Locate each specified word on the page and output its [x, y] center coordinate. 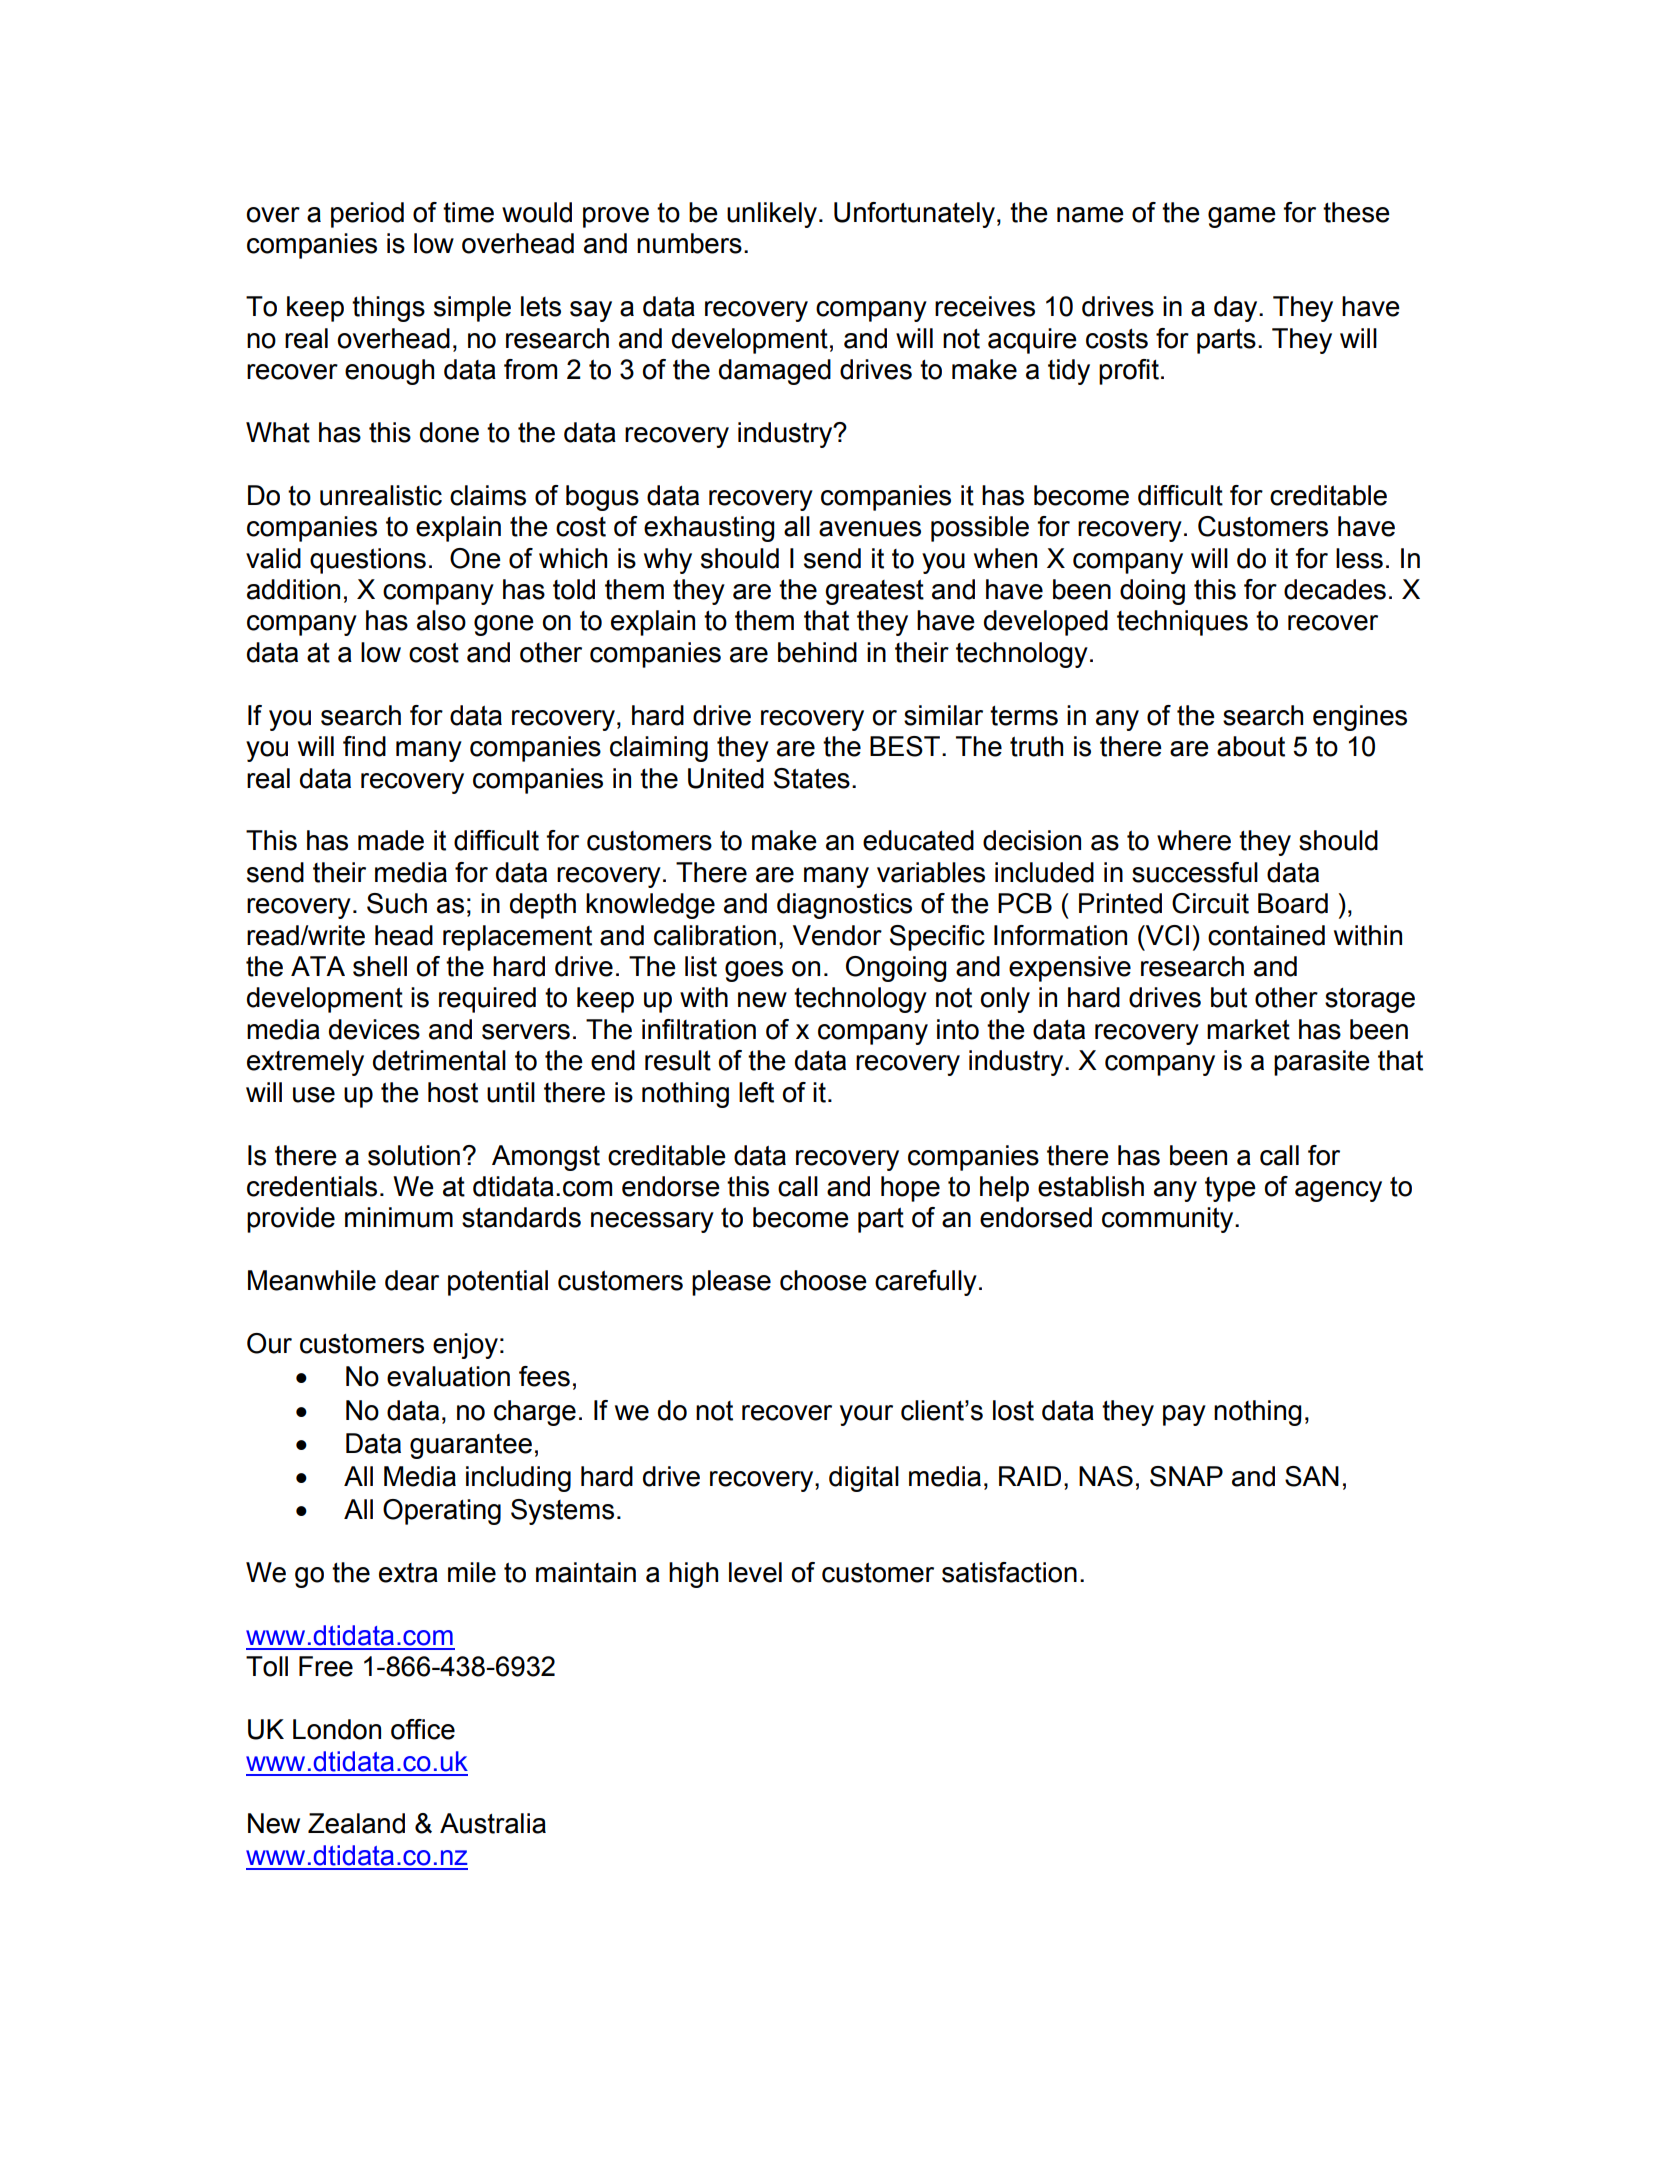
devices [374, 1029]
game [1242, 217]
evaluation [448, 1376]
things [388, 309]
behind [817, 652]
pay [1184, 1415]
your [866, 1415]
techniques [1182, 623]
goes [754, 971]
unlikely [772, 215]
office [423, 1729]
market [1248, 1029]
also [441, 620]
